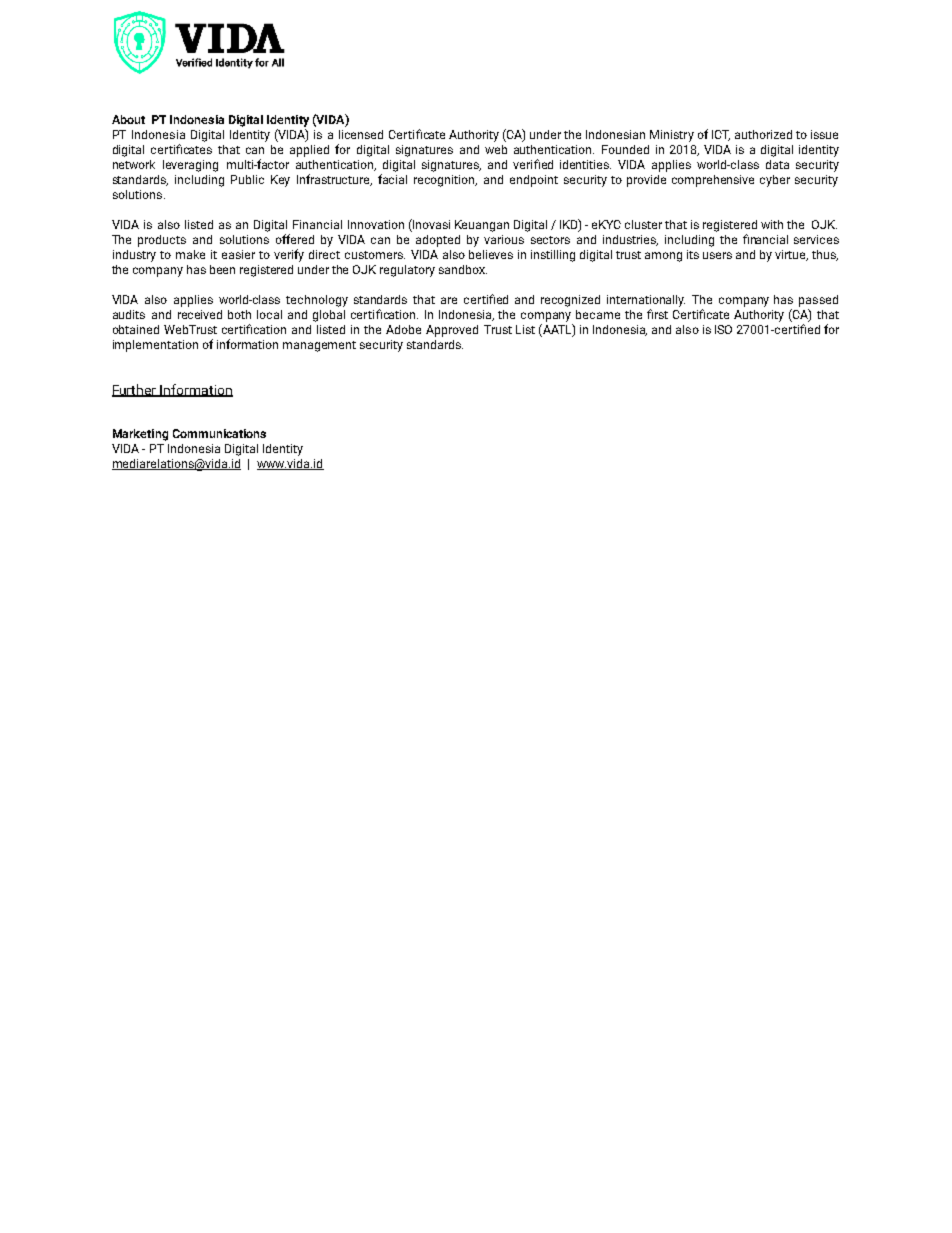 Image resolution: width=952 pixels, height=1233 pixels. I want to click on received, so click(200, 314).
